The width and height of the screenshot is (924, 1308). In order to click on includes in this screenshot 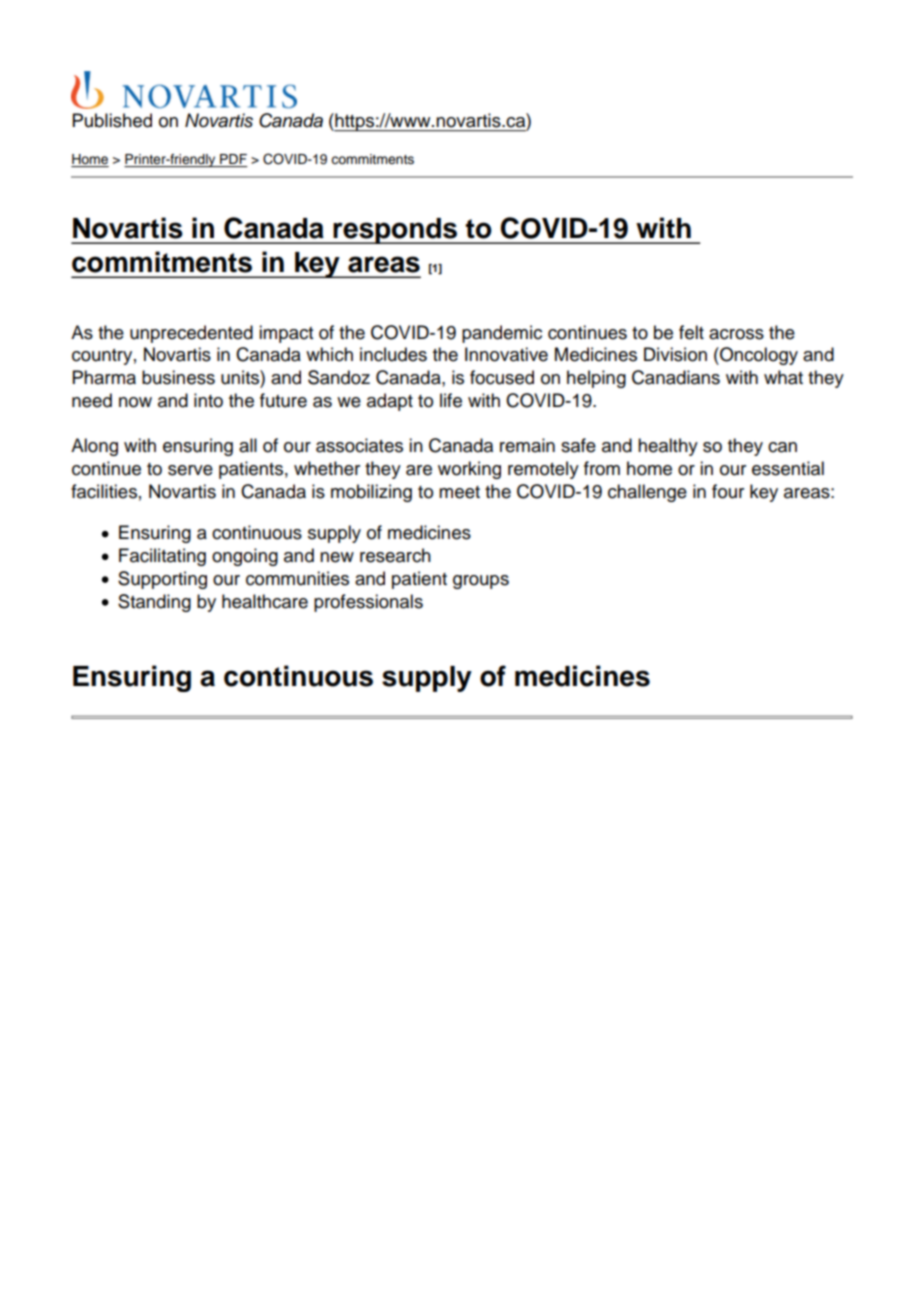, I will do `click(393, 354)`.
